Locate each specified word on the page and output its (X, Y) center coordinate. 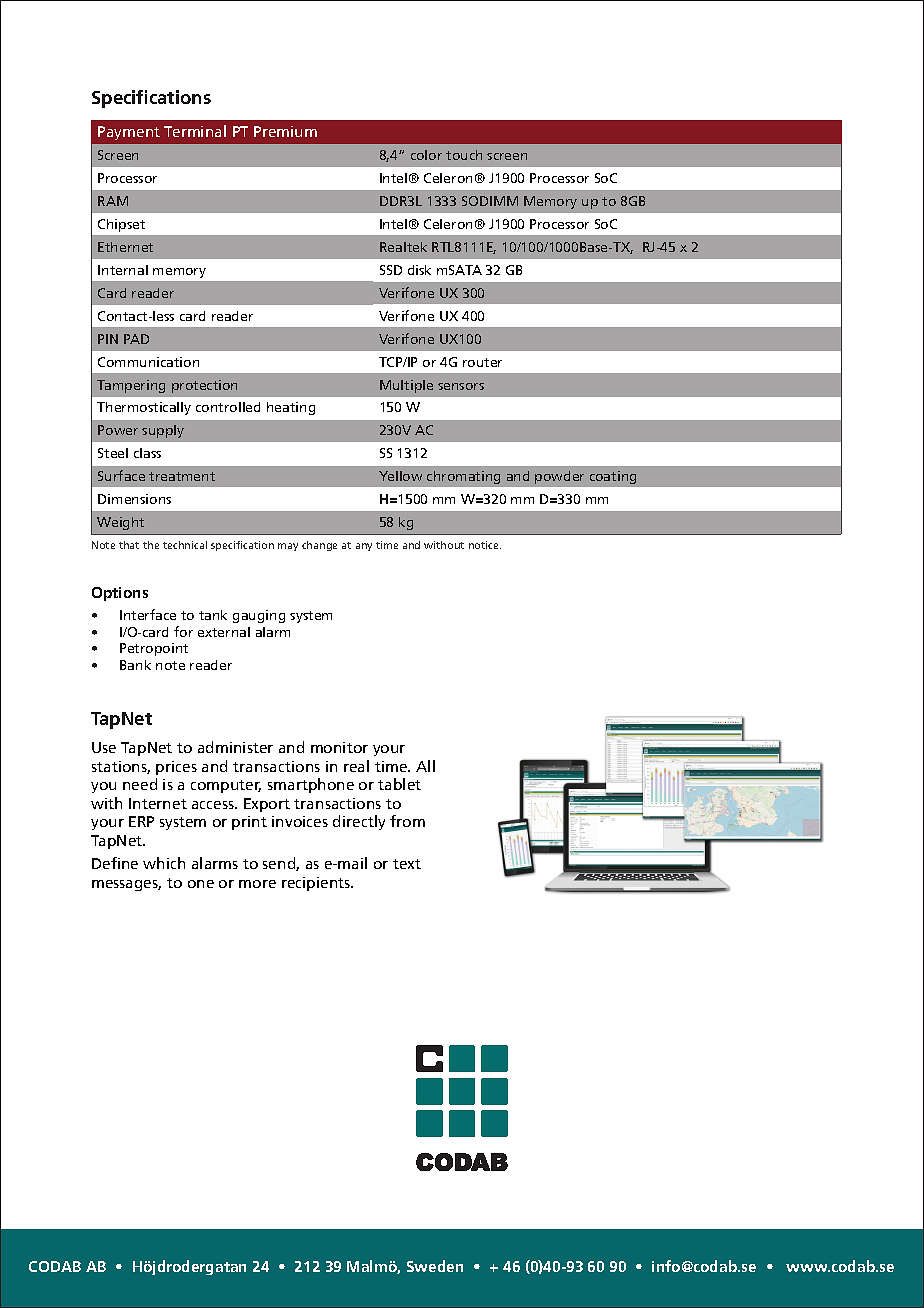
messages (126, 885)
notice (485, 545)
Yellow (400, 476)
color (426, 155)
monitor (339, 747)
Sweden (435, 1266)
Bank (135, 665)
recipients (317, 884)
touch (464, 155)
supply (163, 431)
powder (559, 477)
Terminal (195, 131)
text (407, 864)
